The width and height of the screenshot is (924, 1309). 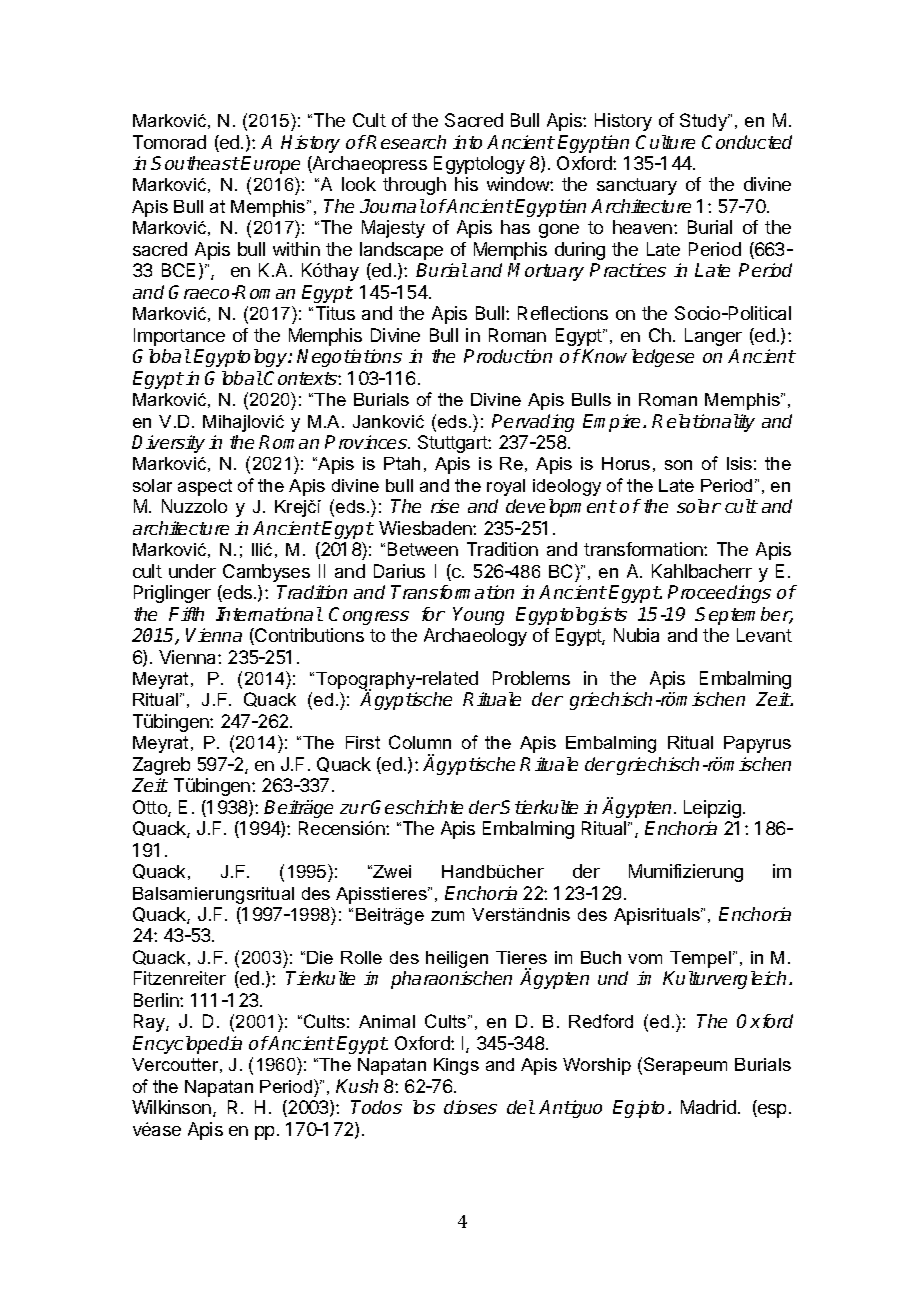 I want to click on Zagreb, so click(x=161, y=766).
